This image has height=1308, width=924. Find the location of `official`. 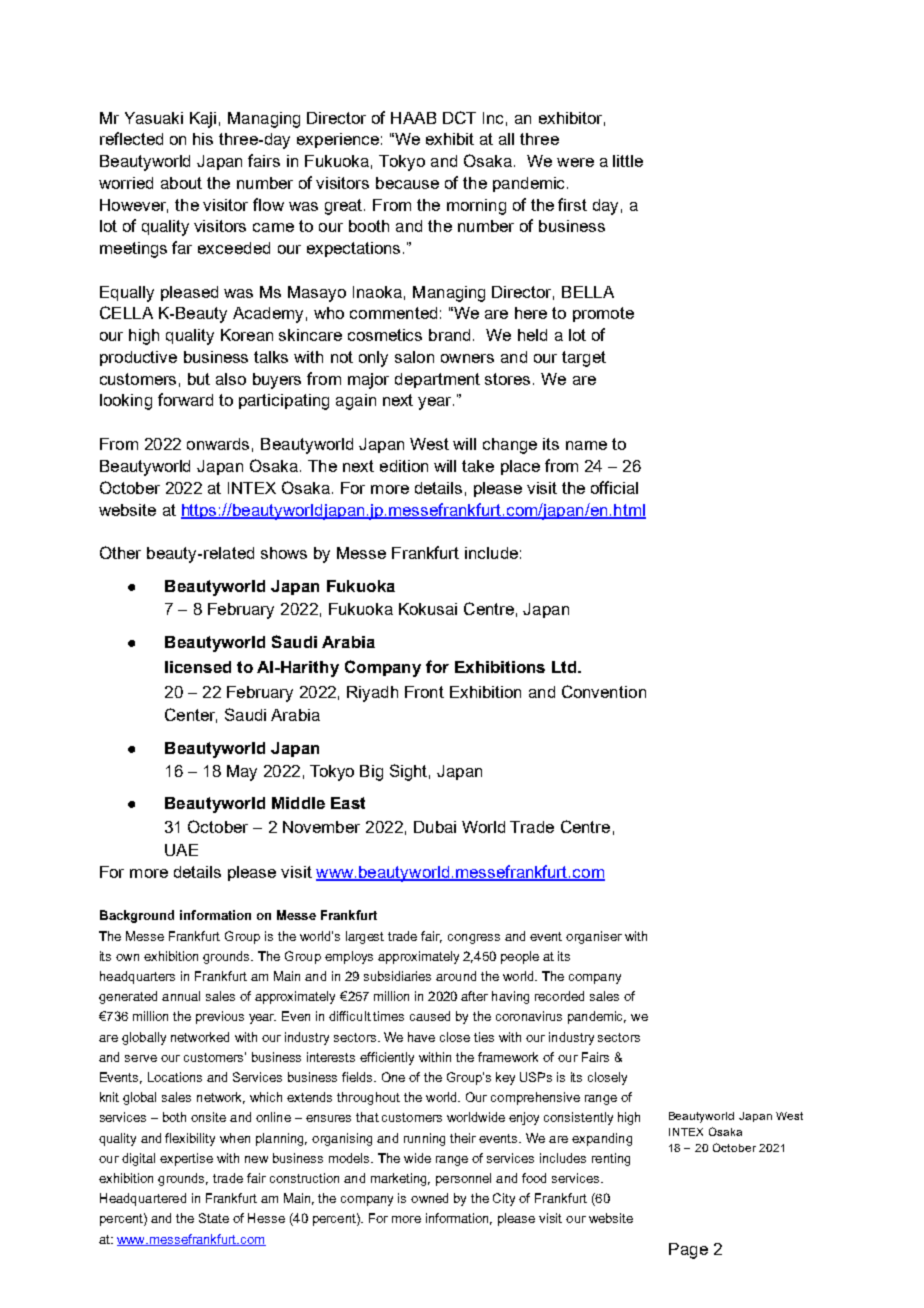

official is located at coordinates (614, 487).
